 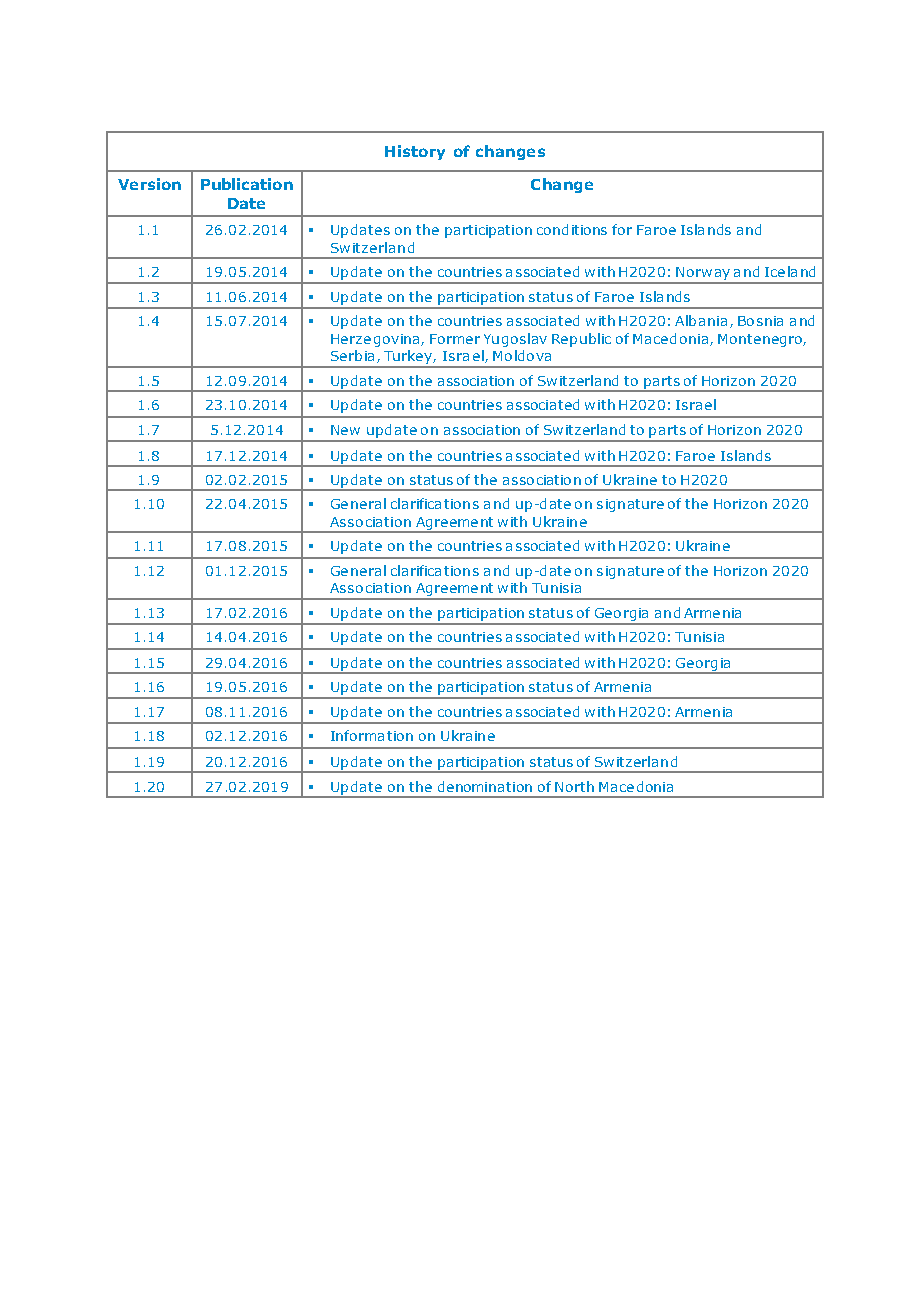 What do you see at coordinates (574, 786) in the screenshot?
I see `North` at bounding box center [574, 786].
